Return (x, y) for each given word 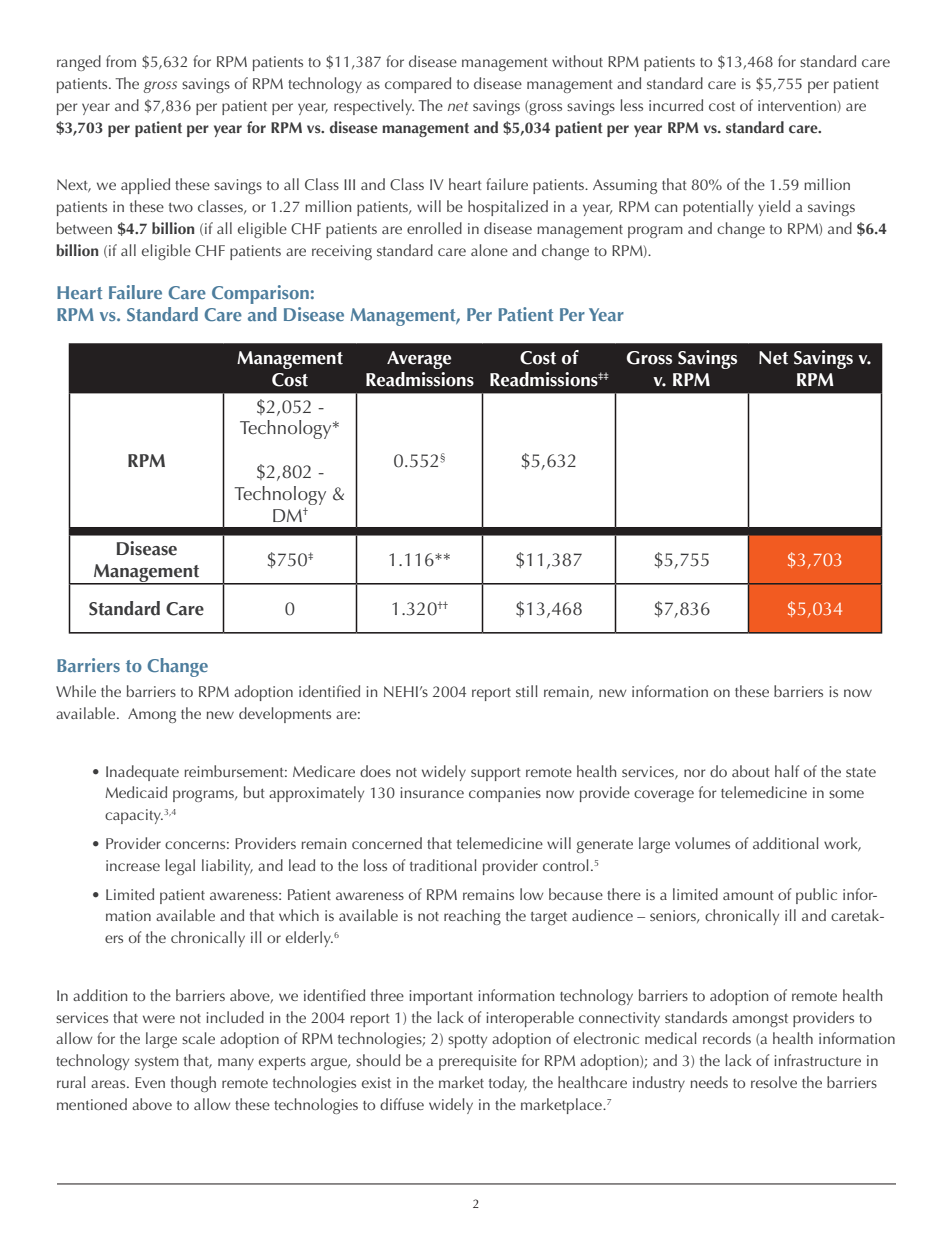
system (157, 1063)
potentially (718, 208)
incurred (676, 105)
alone (489, 250)
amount (748, 895)
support (495, 774)
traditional (443, 865)
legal (180, 867)
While (76, 691)
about (750, 771)
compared (418, 85)
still (527, 691)
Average (419, 360)
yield (774, 208)
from (121, 61)
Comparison (260, 294)
